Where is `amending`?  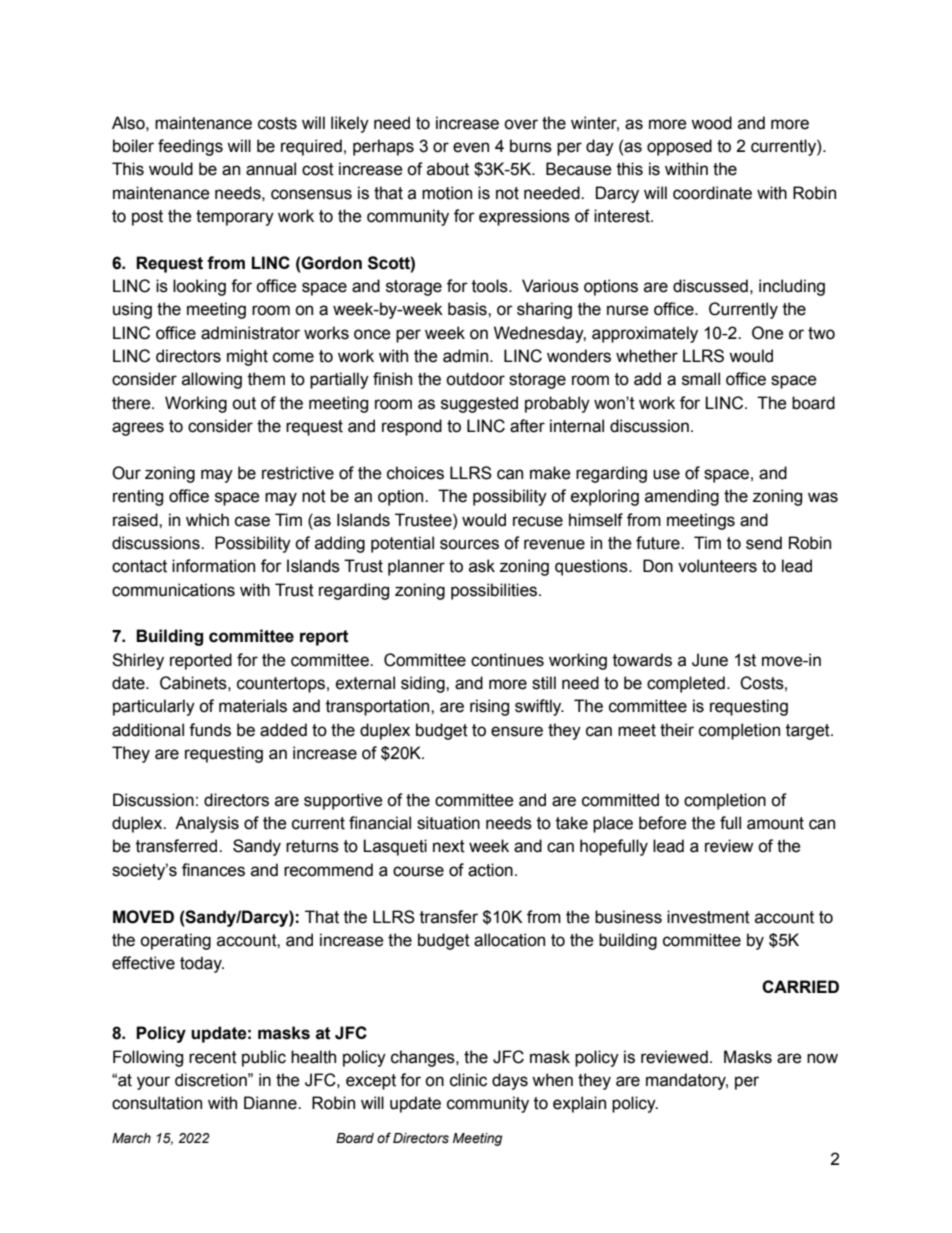
amending is located at coordinates (682, 497).
